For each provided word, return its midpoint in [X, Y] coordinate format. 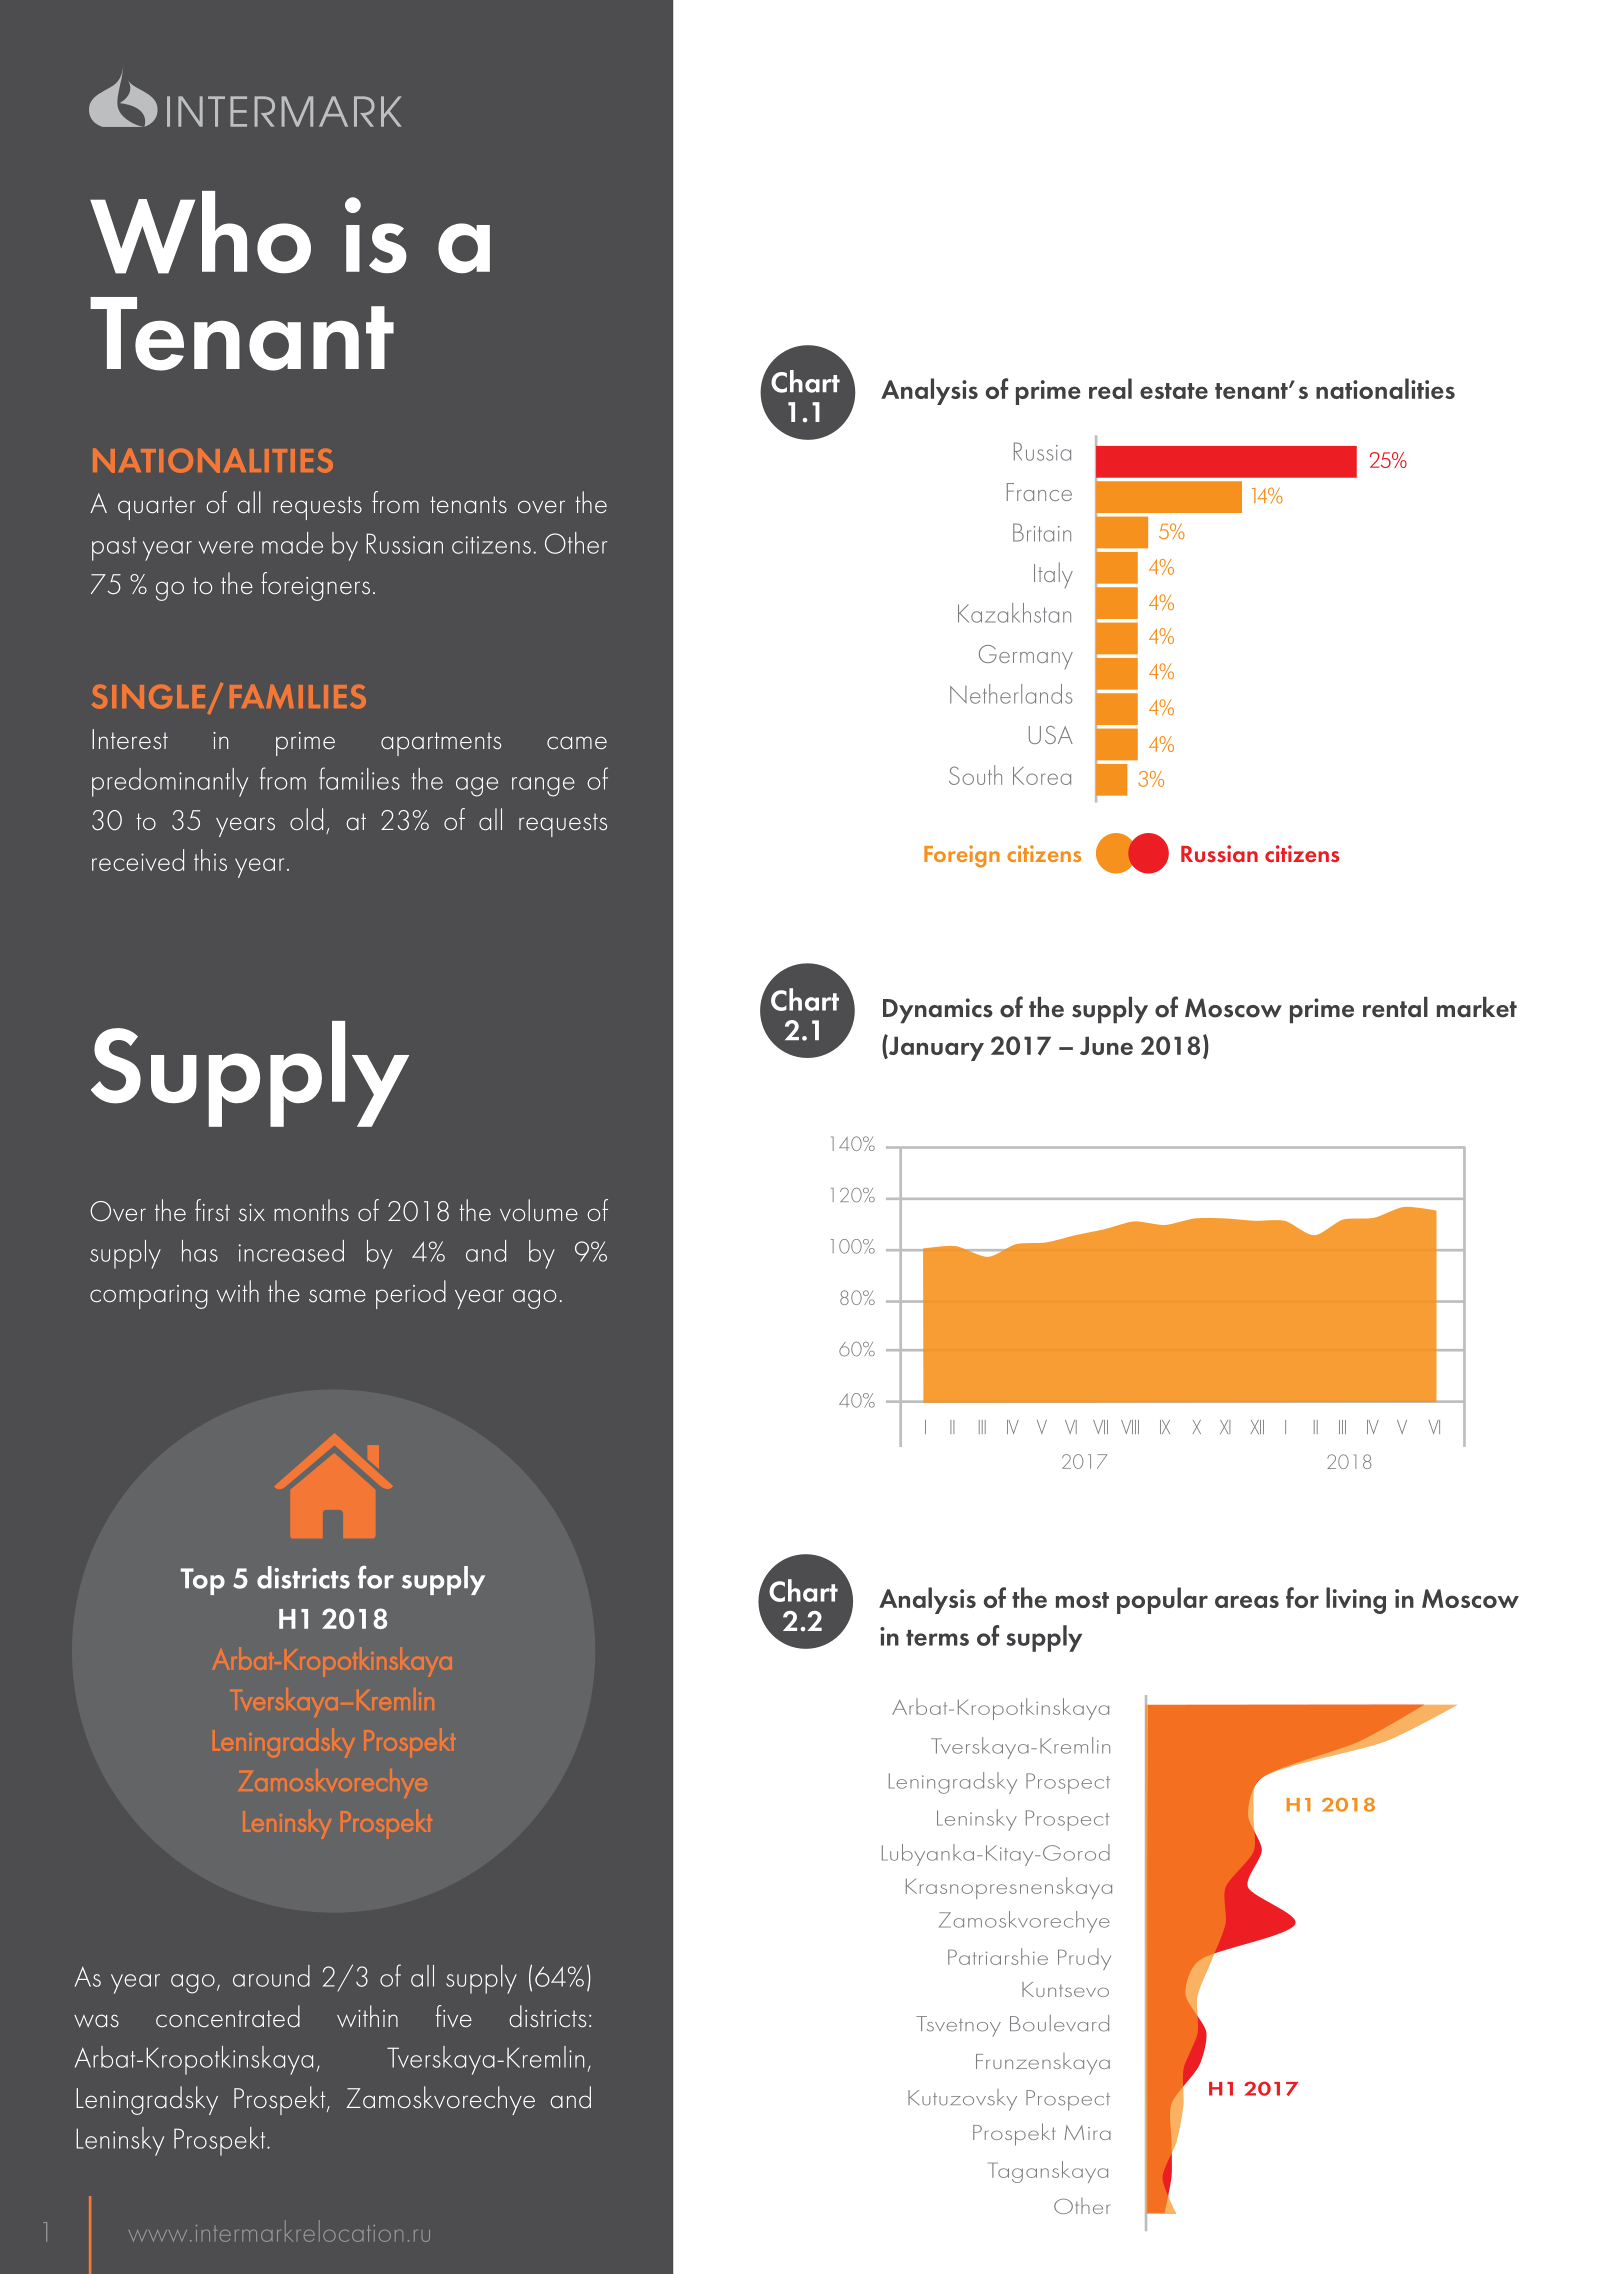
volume [539, 1210]
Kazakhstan [1014, 613]
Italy [1053, 575]
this [210, 860]
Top [202, 1581]
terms [937, 1638]
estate [1174, 391]
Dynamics [938, 1011]
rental [1395, 1007]
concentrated [228, 2016]
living [1356, 1600]
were [226, 547]
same [337, 1296]
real [1110, 388]
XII [1257, 1427]
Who [200, 232]
